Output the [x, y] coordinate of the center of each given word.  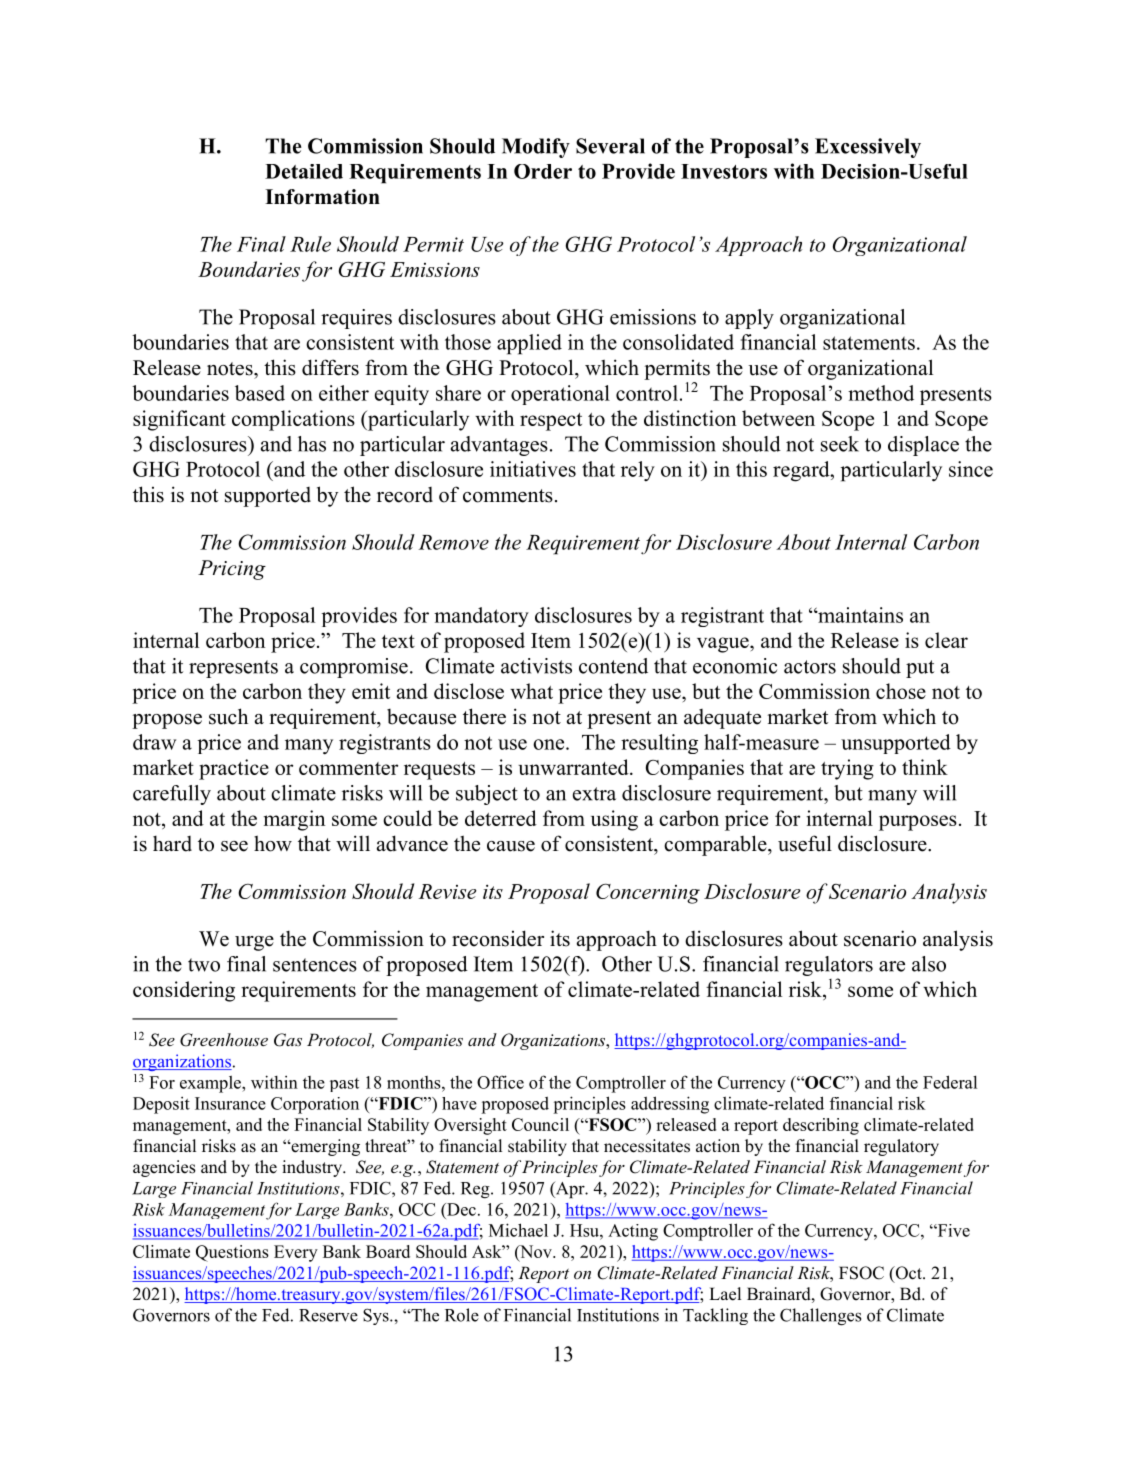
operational [560, 395]
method [881, 393]
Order [543, 171]
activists [536, 666]
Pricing [232, 570]
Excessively [868, 148]
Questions [232, 1253]
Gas [288, 1040]
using [614, 820]
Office [500, 1082]
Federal [950, 1082]
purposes [918, 823]
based [260, 393]
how [273, 843]
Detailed [304, 171]
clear [946, 640]
